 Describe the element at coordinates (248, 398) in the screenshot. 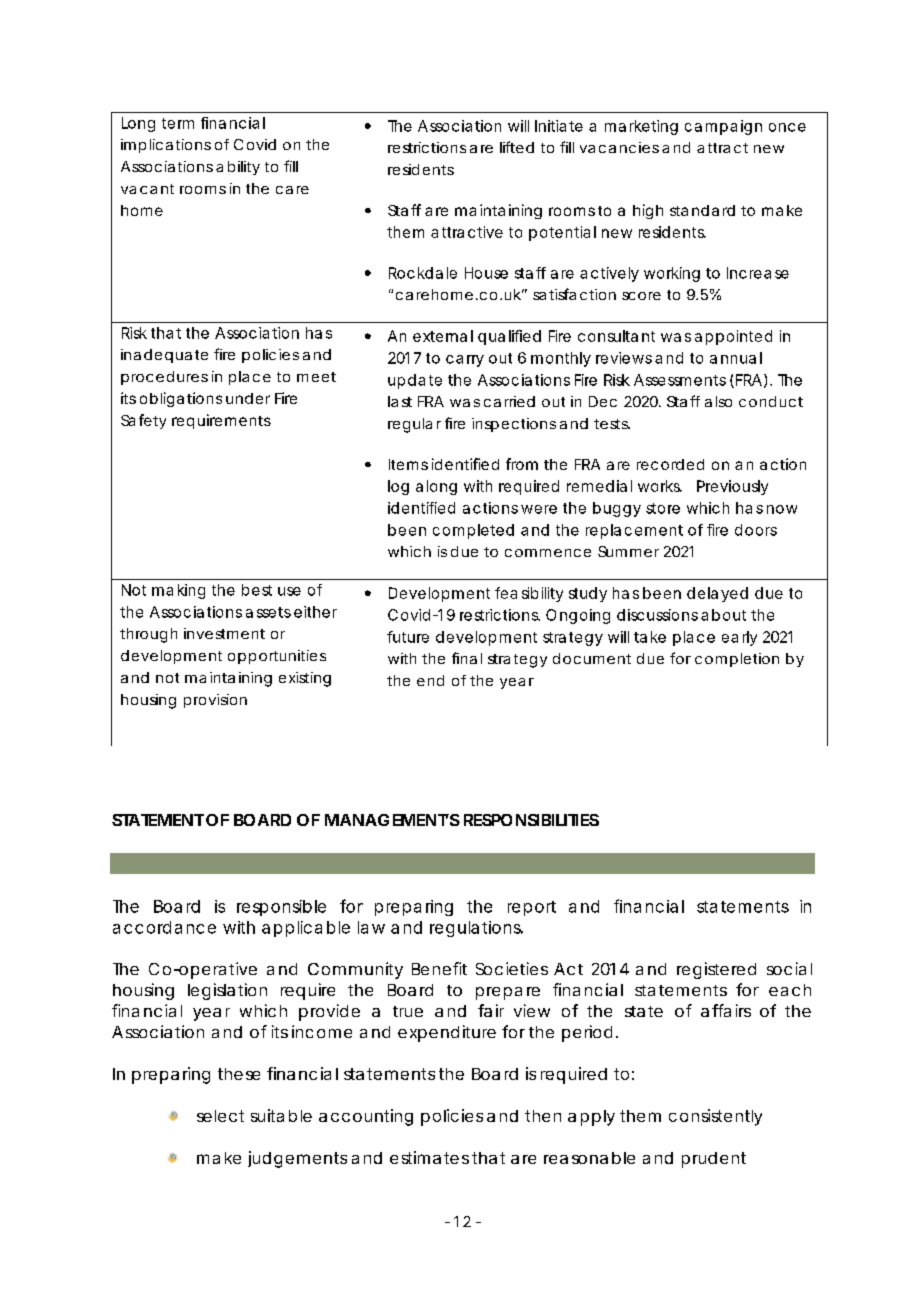

I see `under` at that location.
